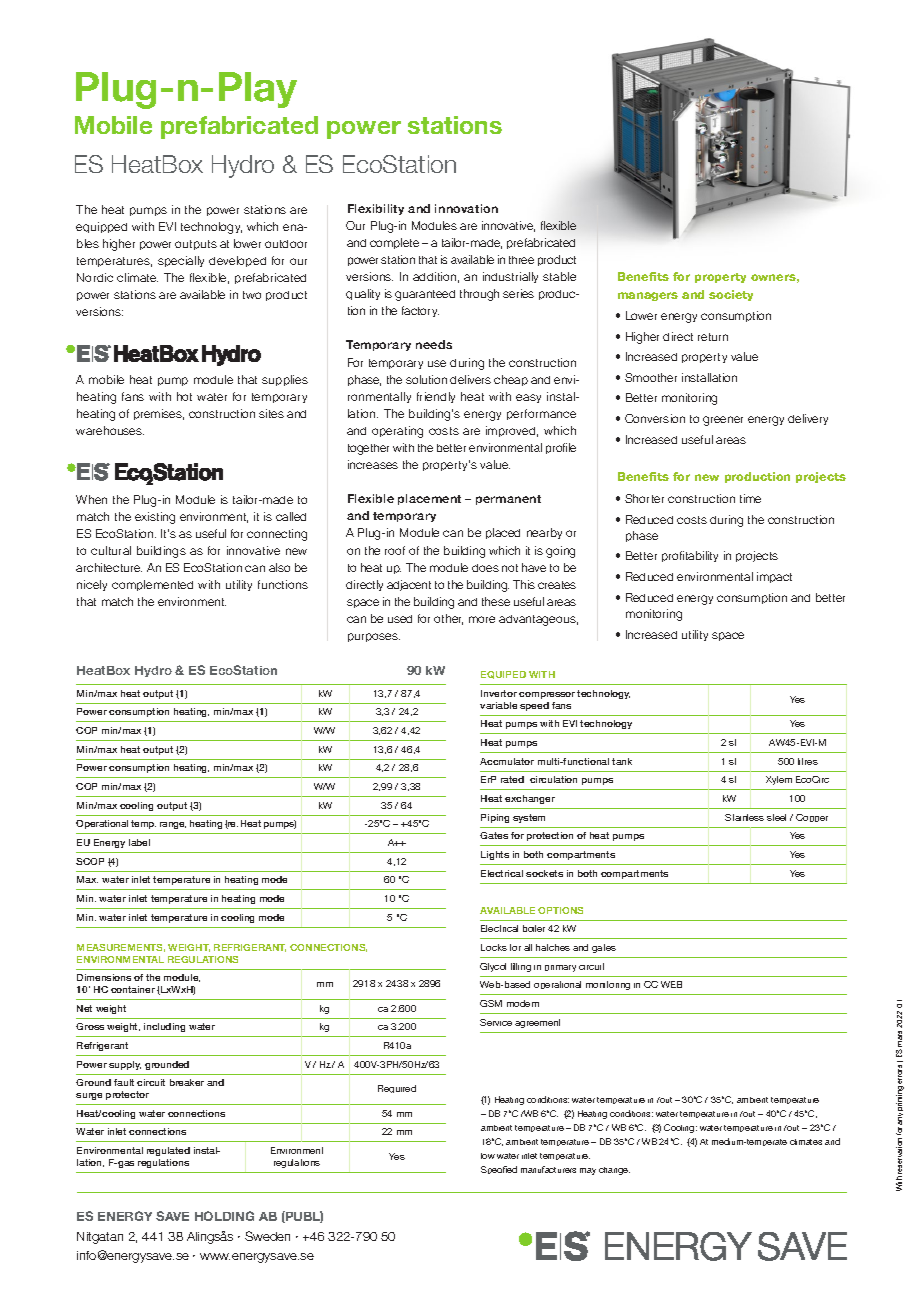  What do you see at coordinates (181, 261) in the screenshot?
I see `specially` at bounding box center [181, 261].
